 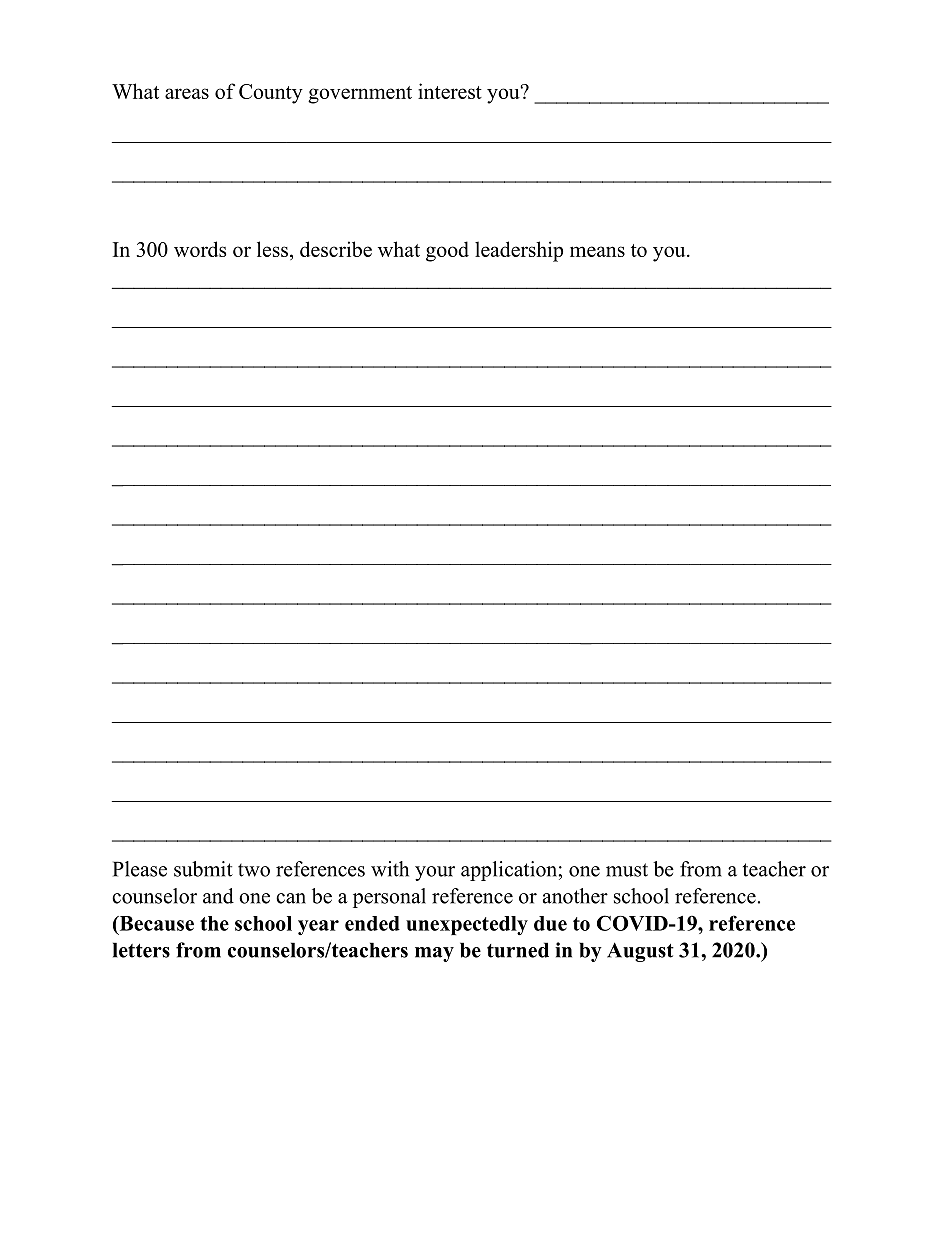 I want to click on areas, so click(x=187, y=93).
